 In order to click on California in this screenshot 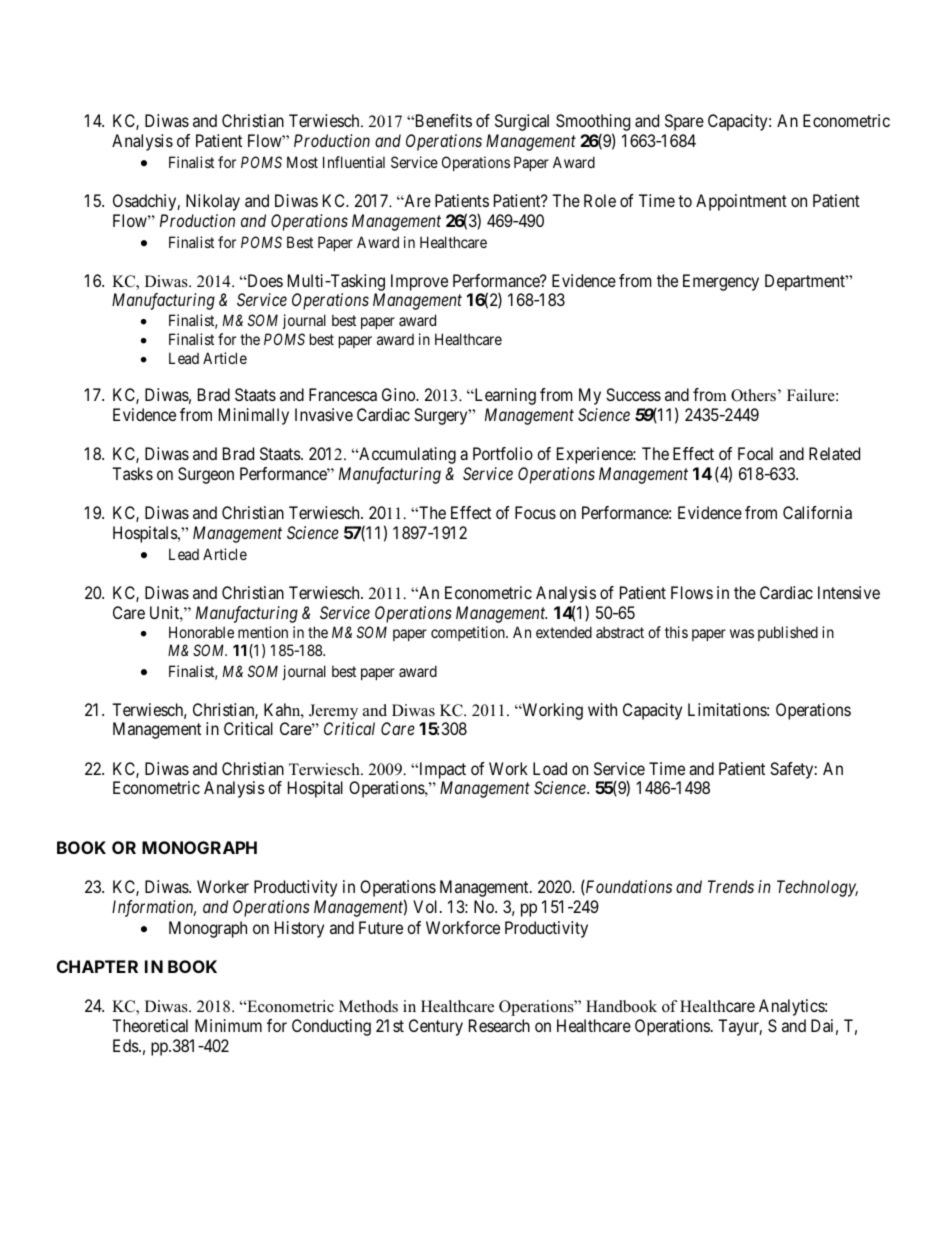, I will do `click(817, 512)`.
